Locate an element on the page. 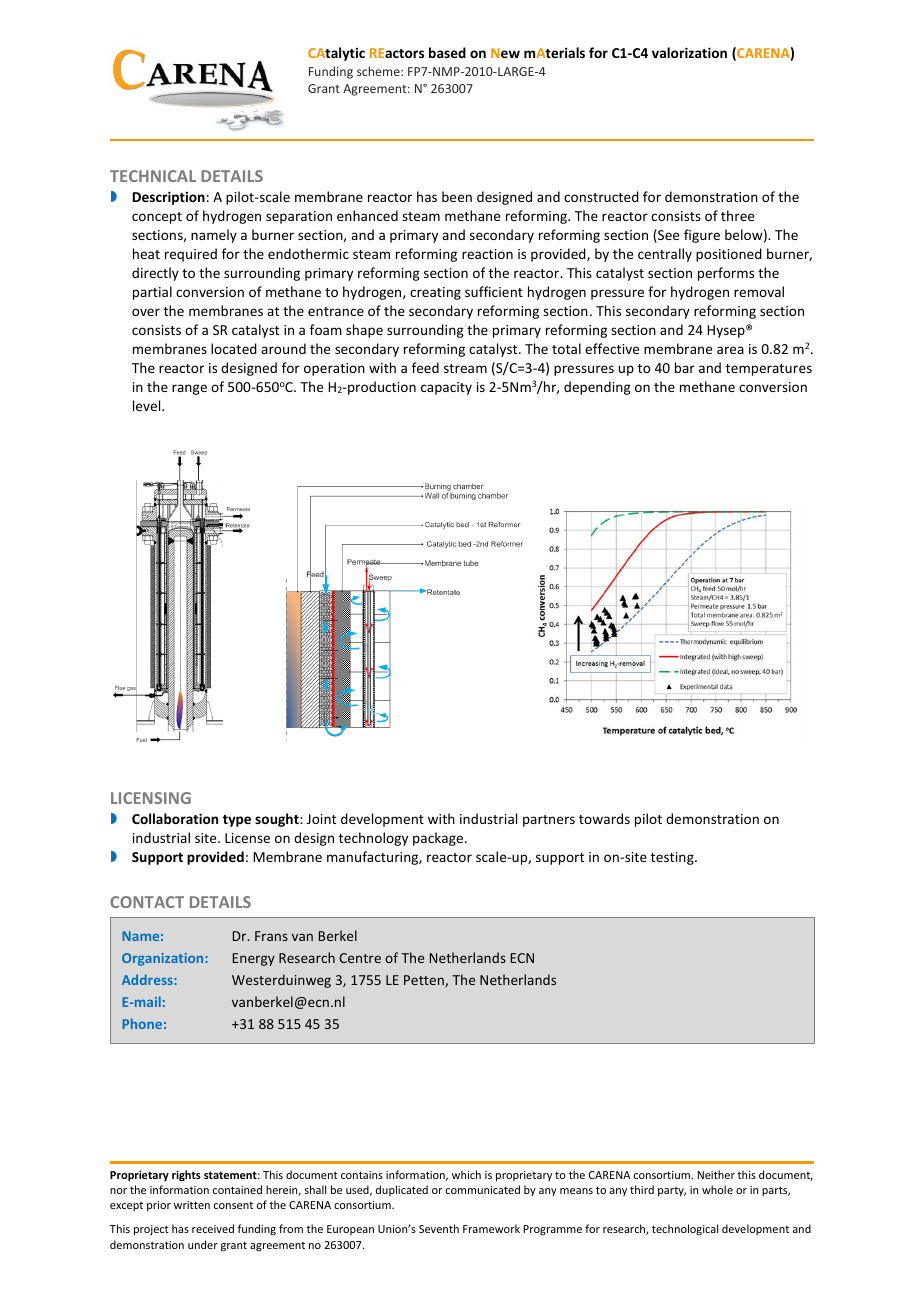 This page has width=924, height=1308. package is located at coordinates (439, 839).
